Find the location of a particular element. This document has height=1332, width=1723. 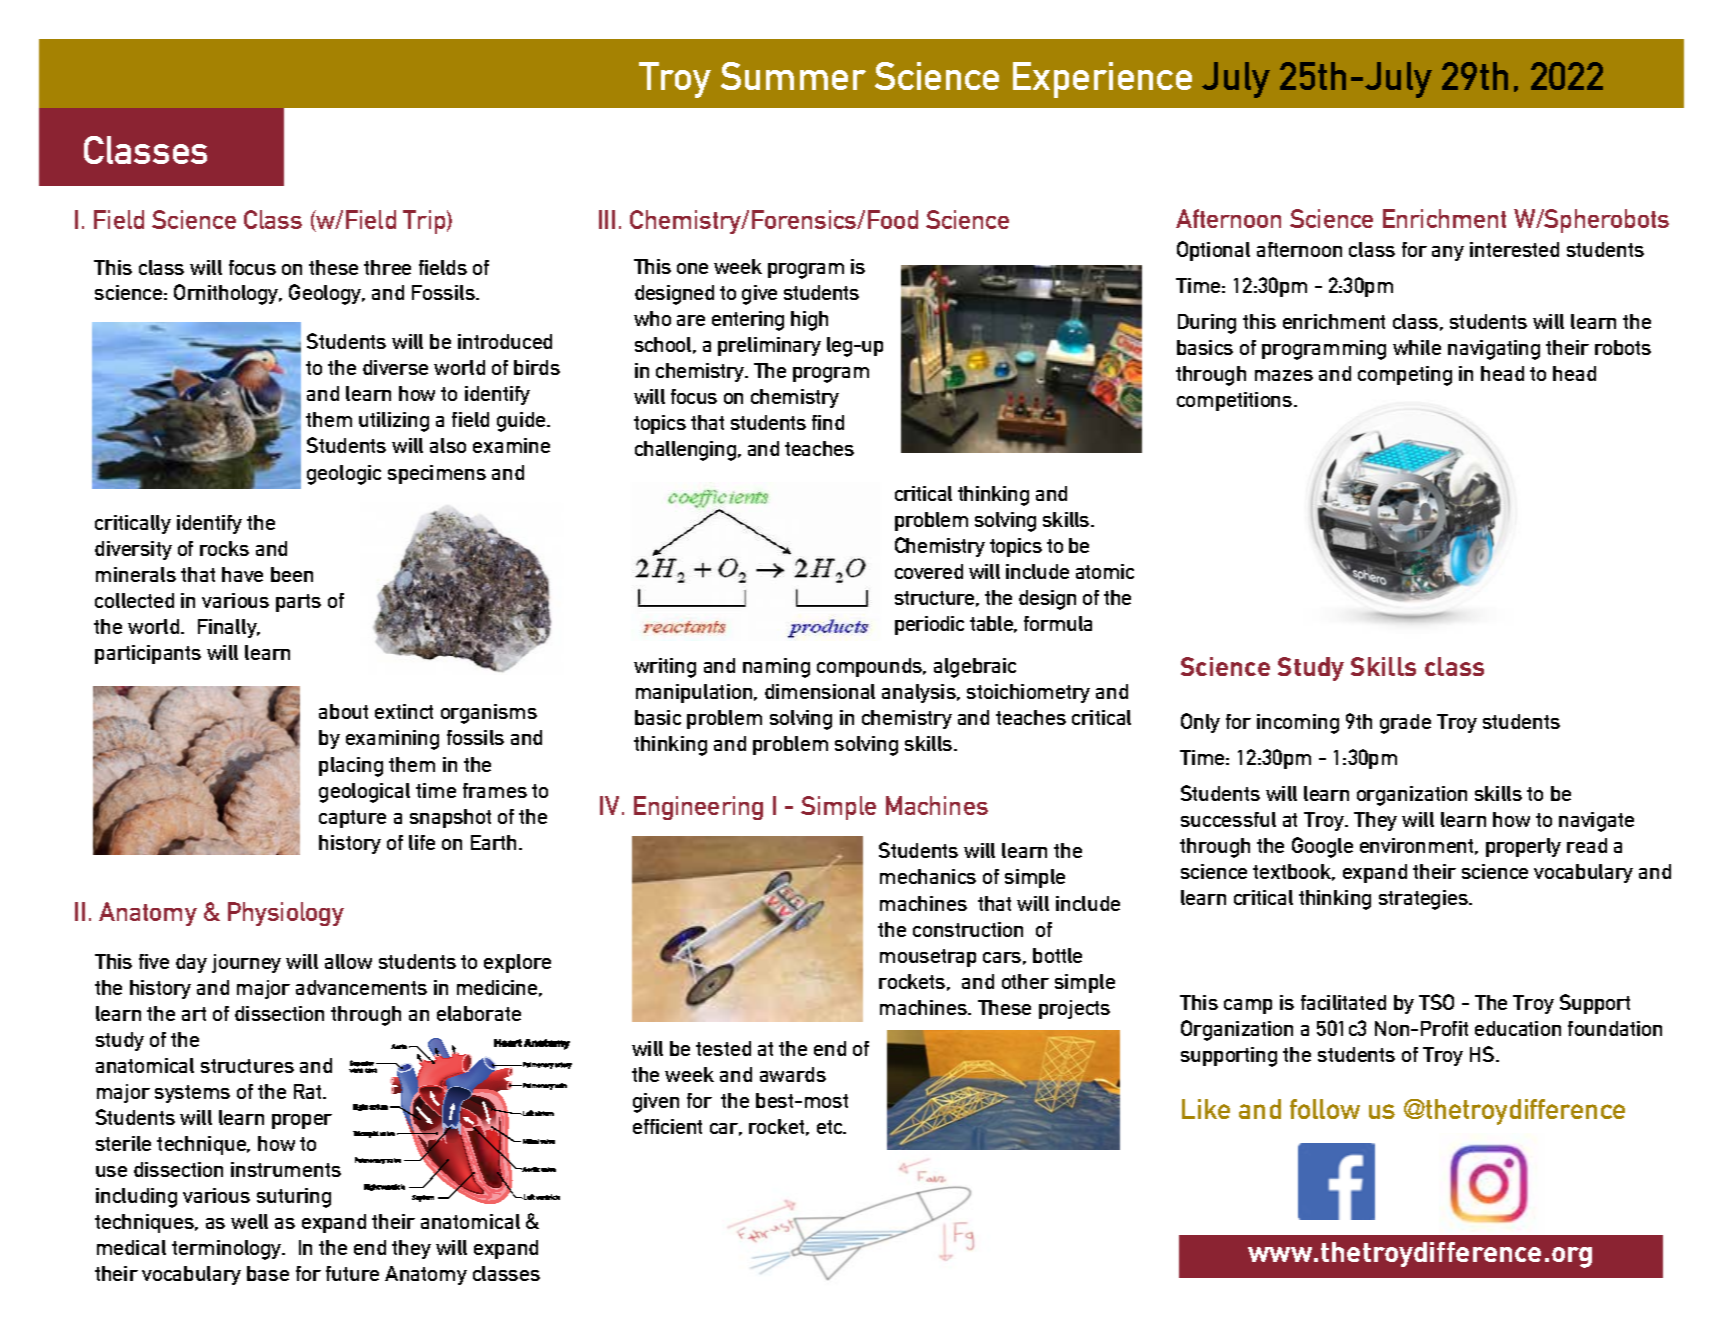

three is located at coordinates (387, 267).
